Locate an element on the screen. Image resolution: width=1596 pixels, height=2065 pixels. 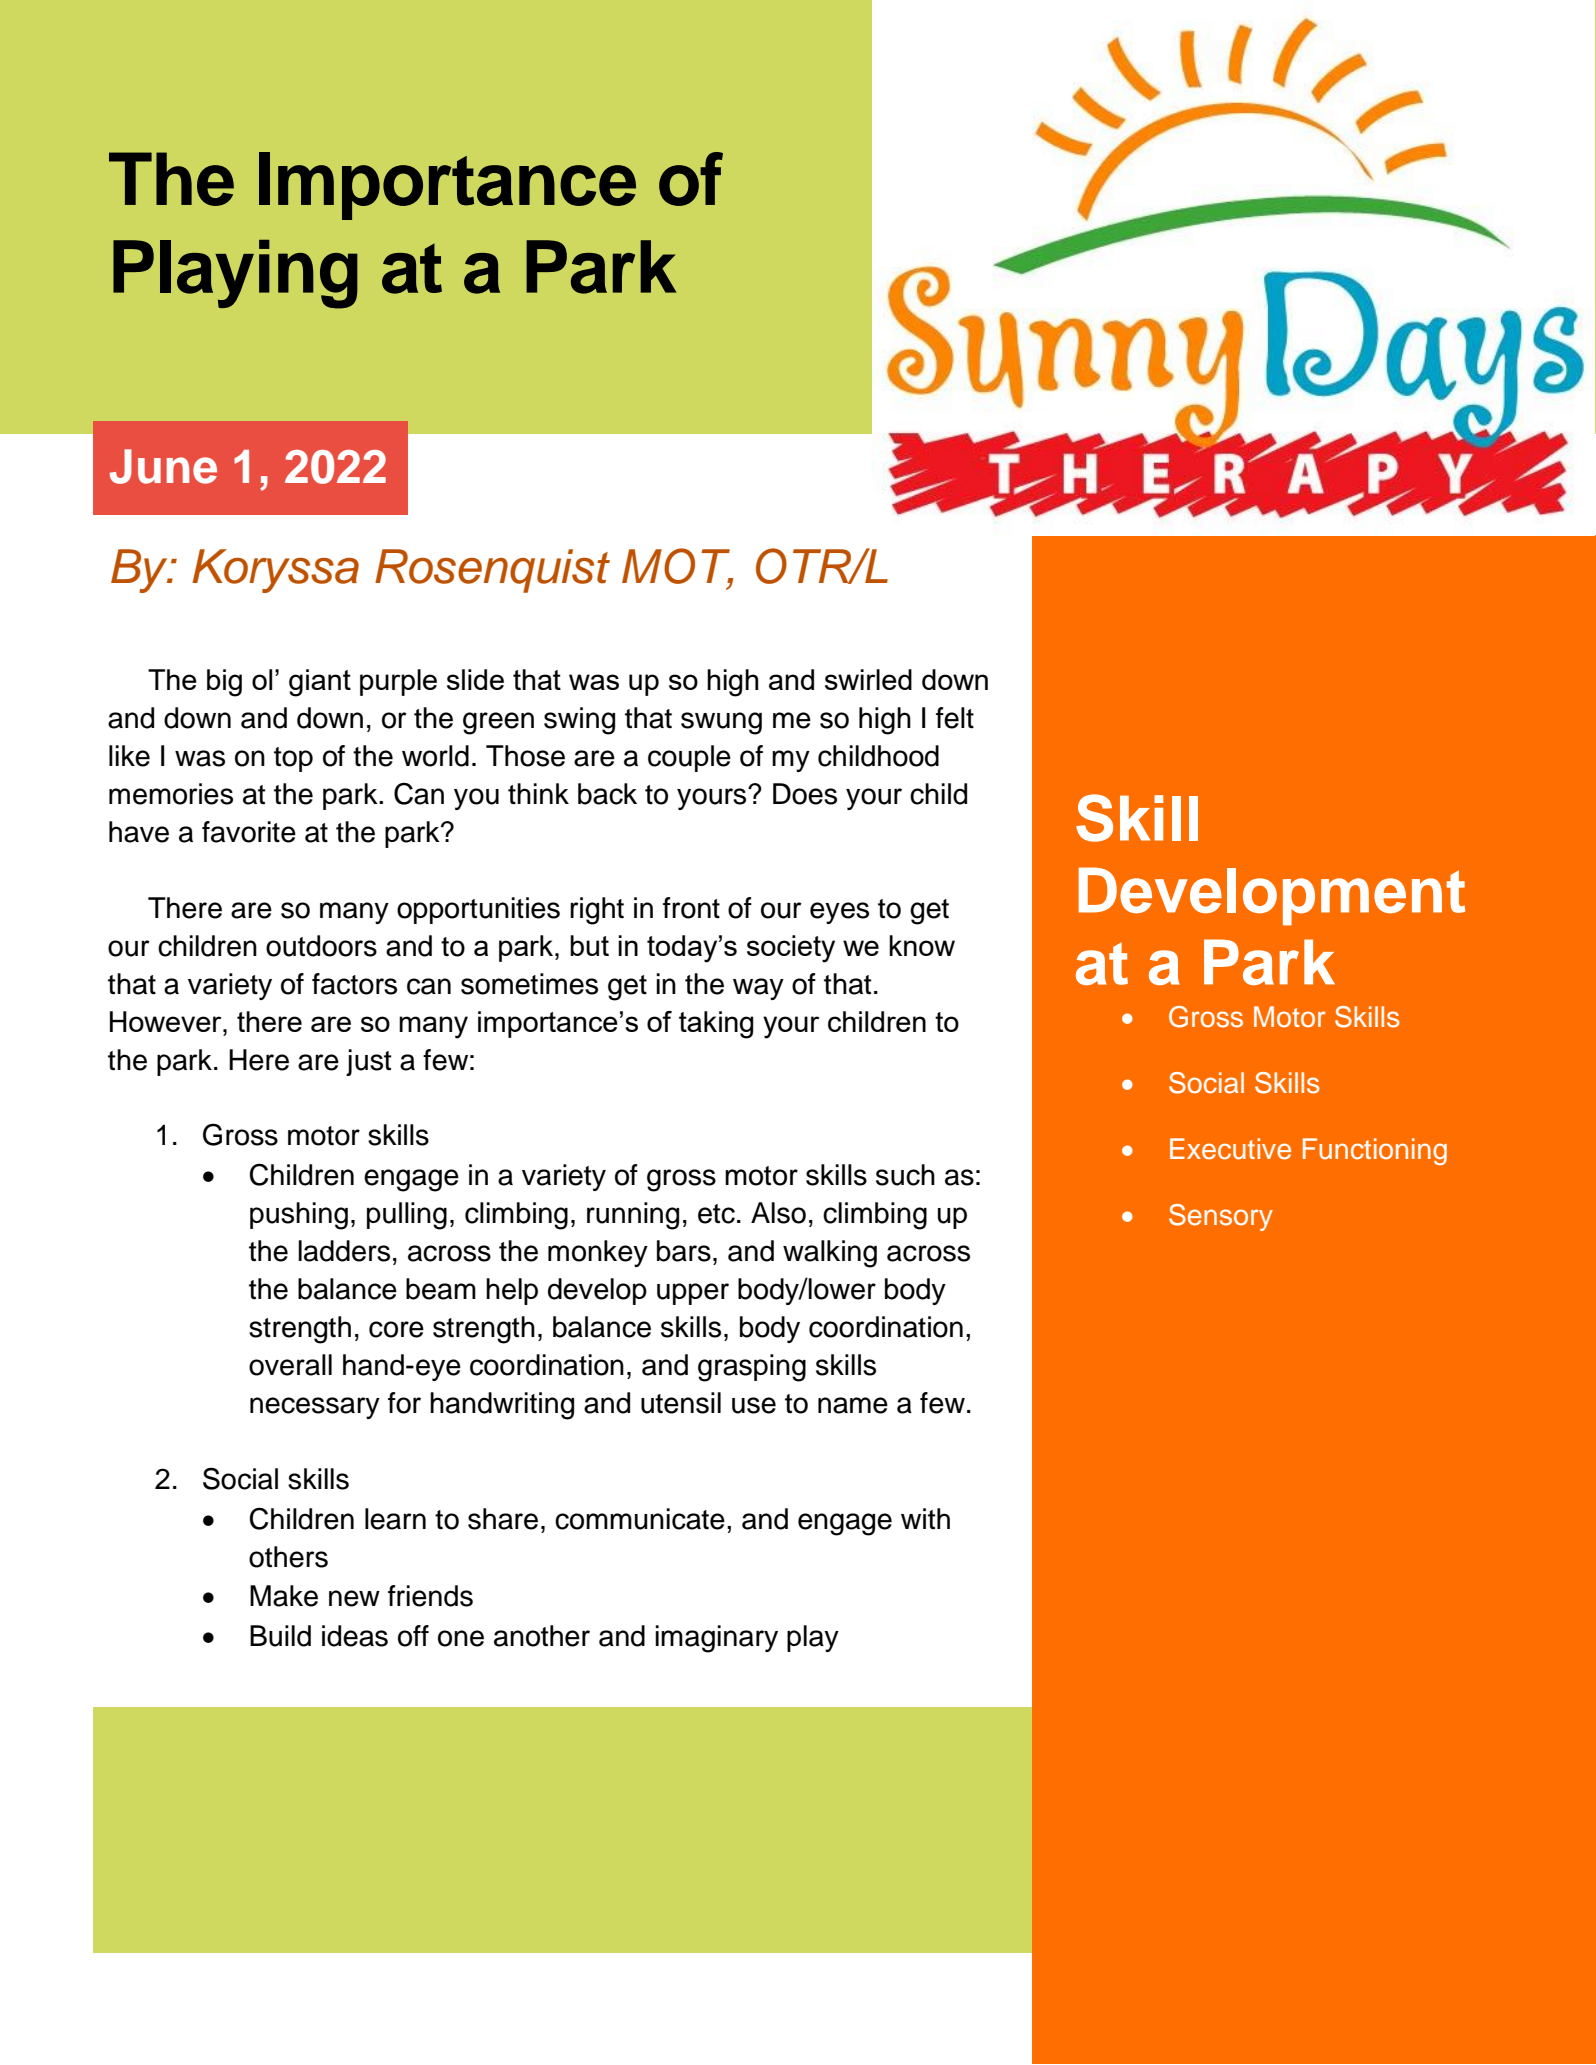
top is located at coordinates (293, 759).
